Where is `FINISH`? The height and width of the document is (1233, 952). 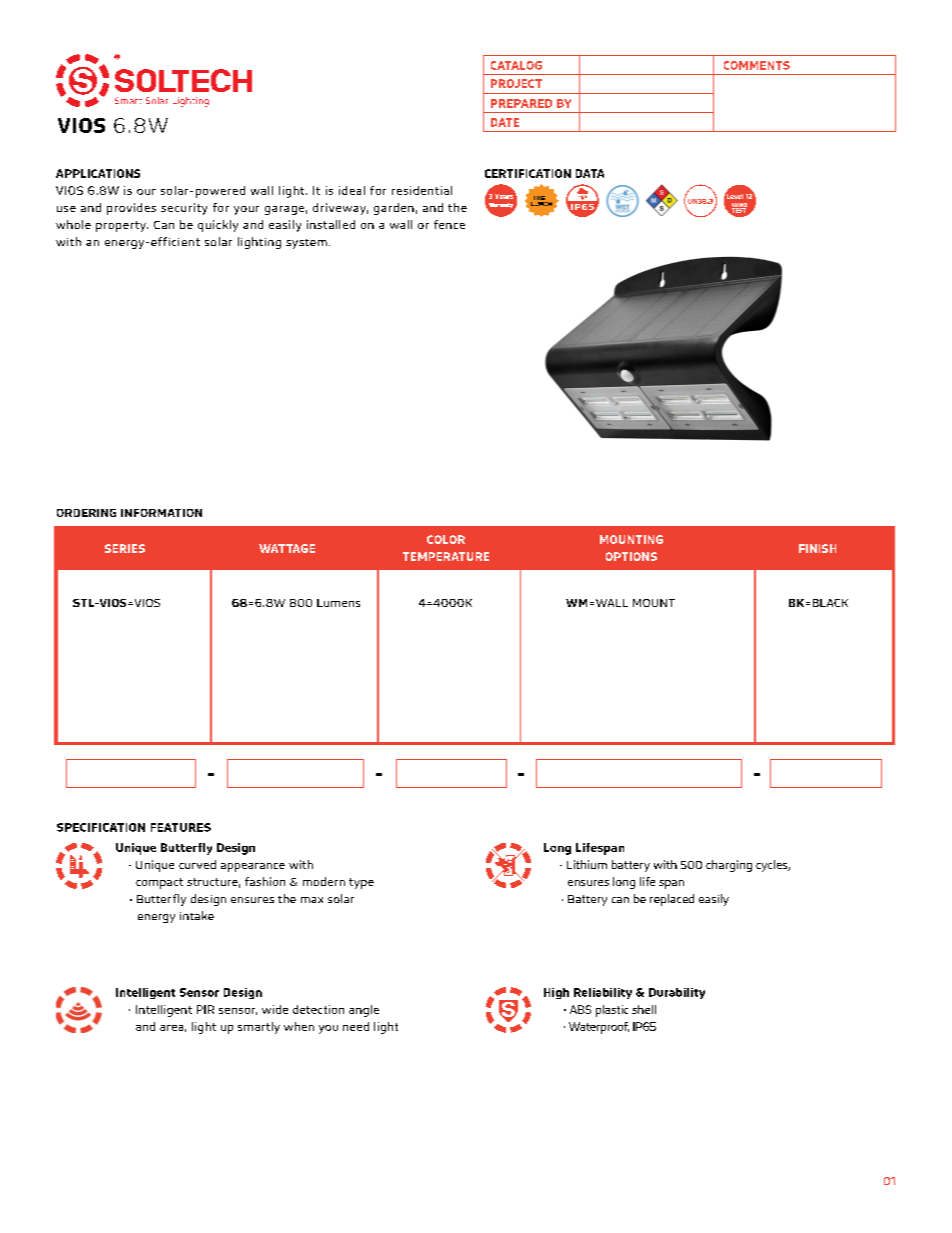 FINISH is located at coordinates (817, 548).
